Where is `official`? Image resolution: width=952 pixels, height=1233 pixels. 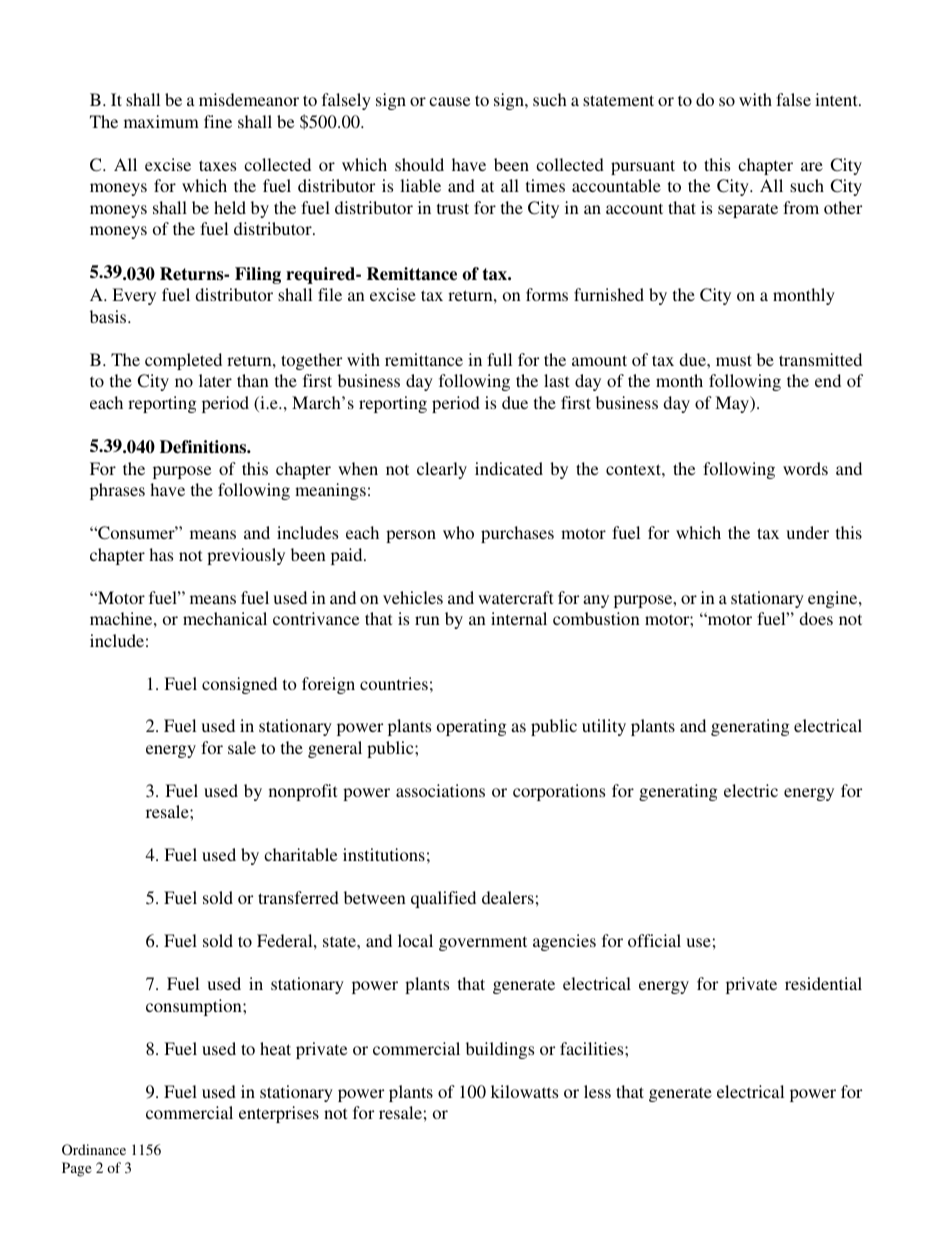
official is located at coordinates (654, 940).
